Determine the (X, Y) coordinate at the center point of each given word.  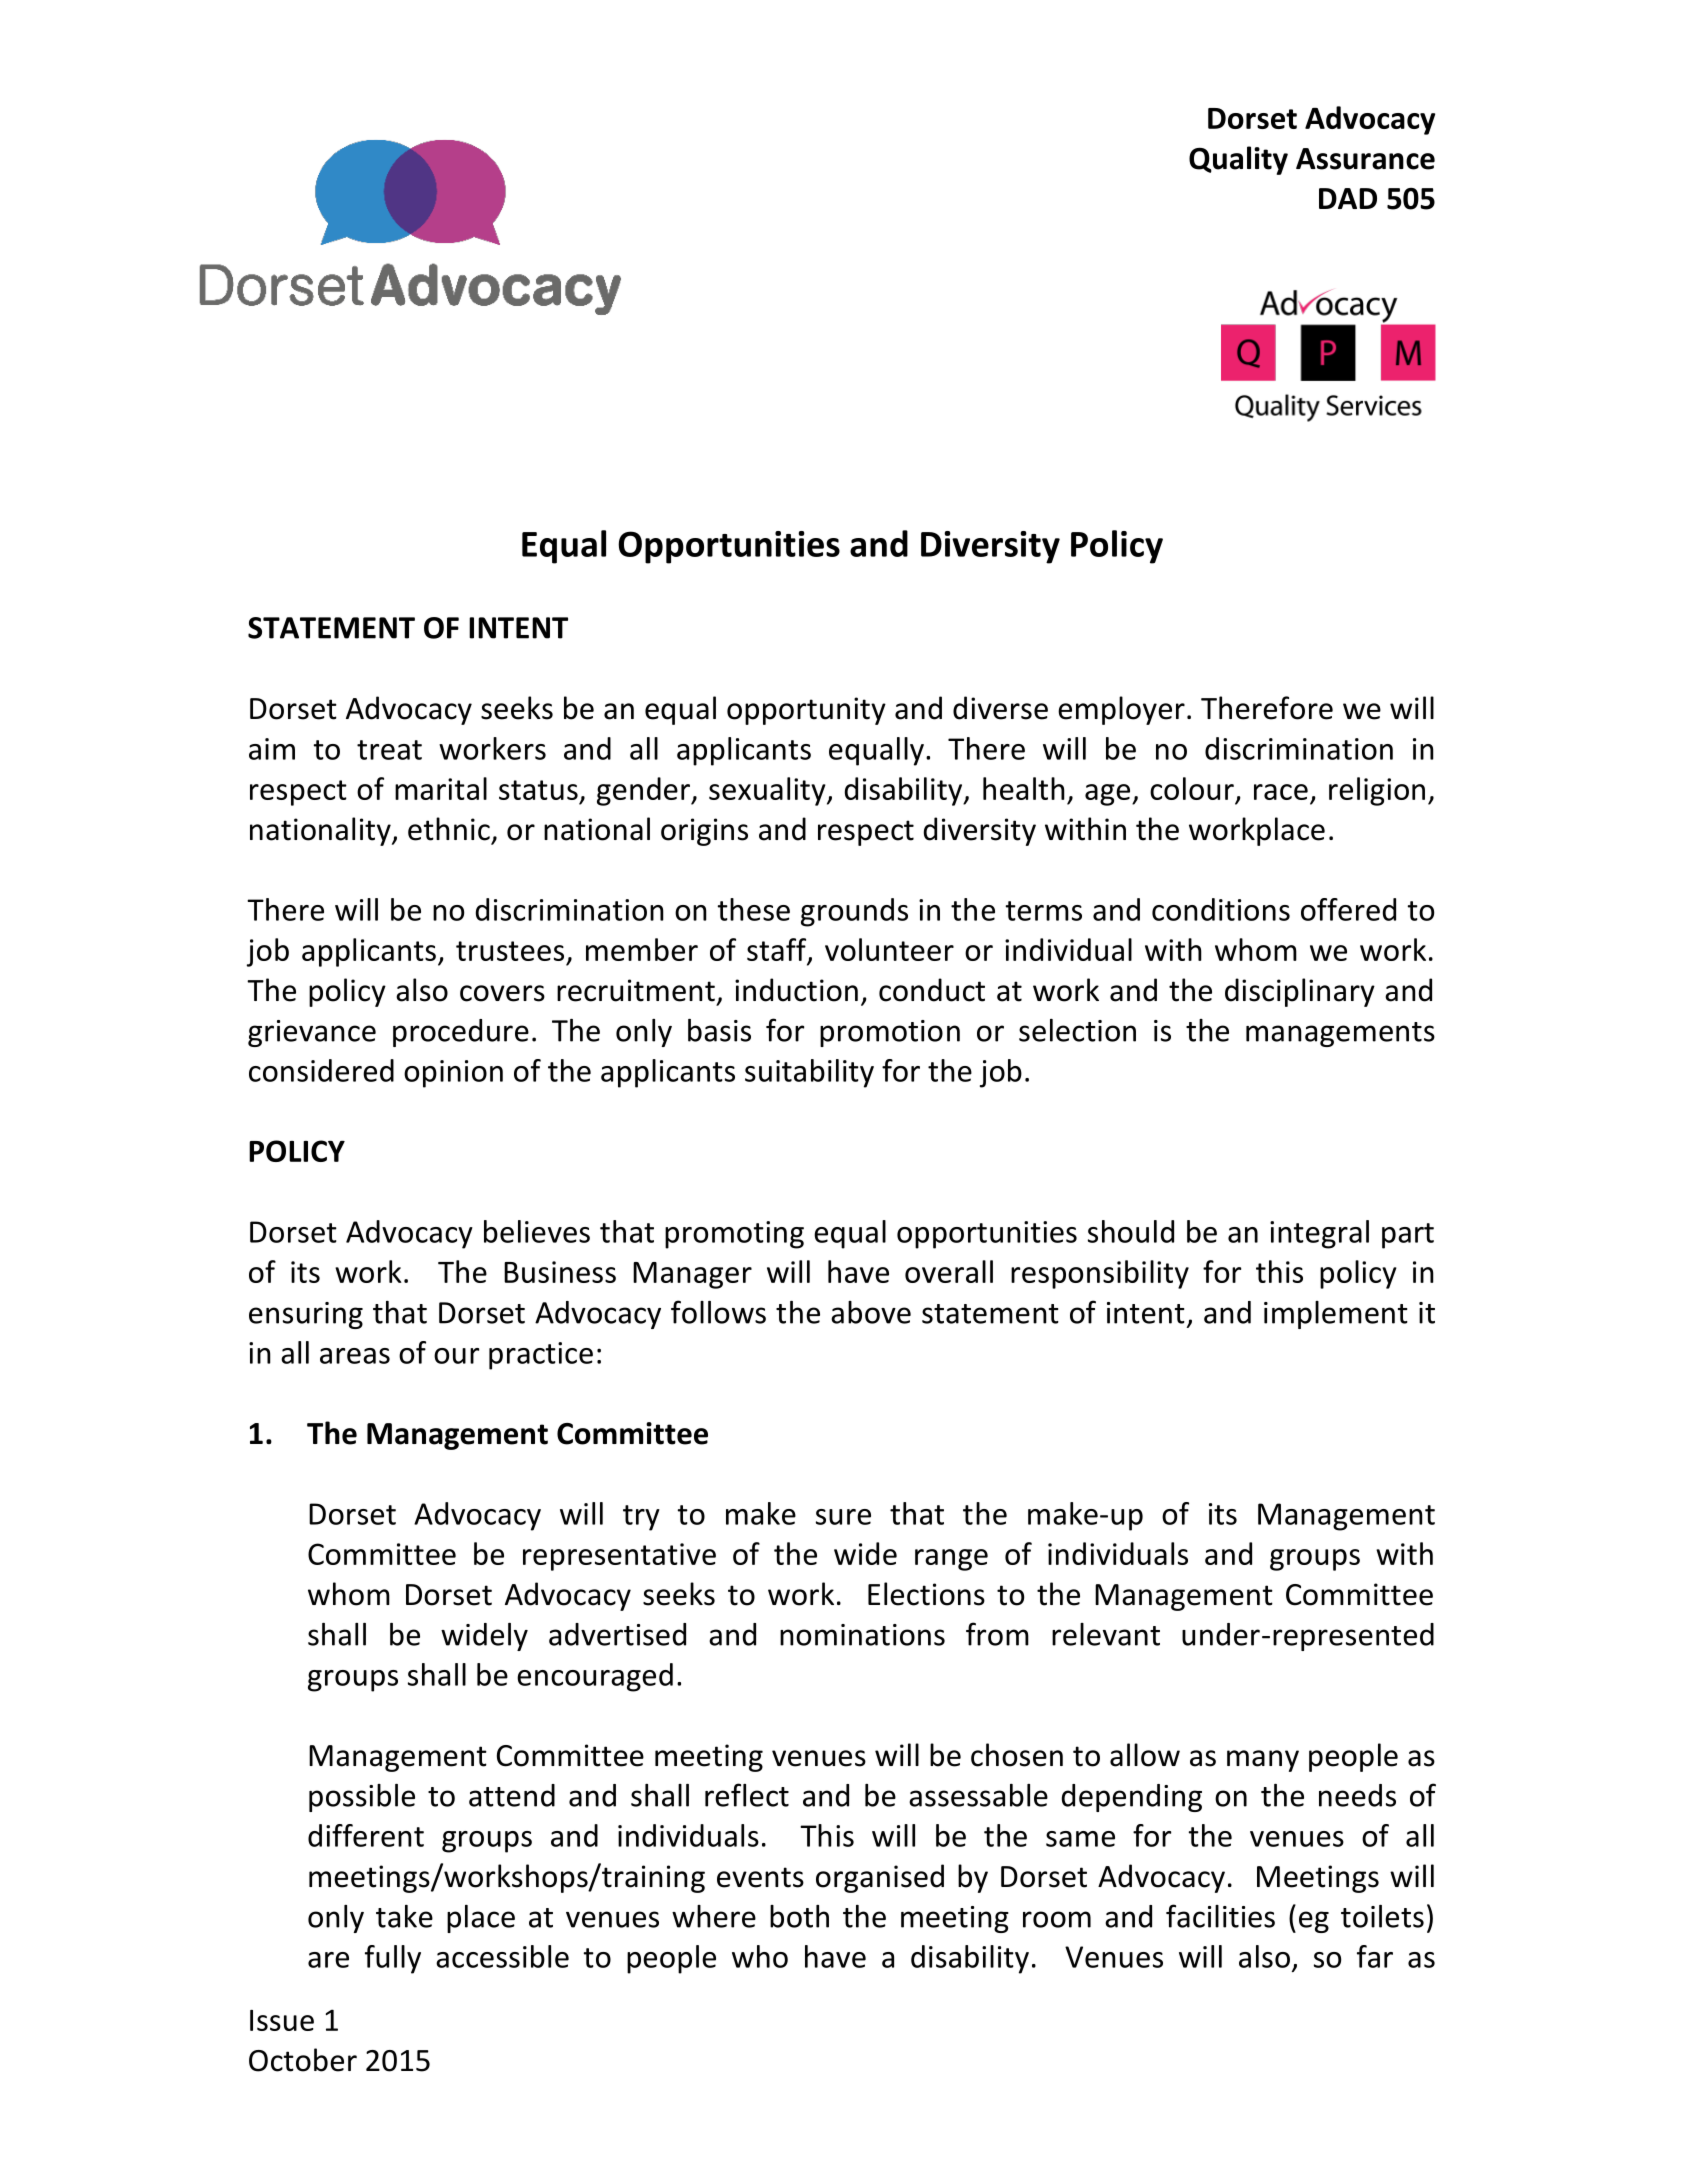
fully (393, 1959)
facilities (1220, 1916)
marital (441, 788)
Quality (1238, 160)
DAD (1348, 198)
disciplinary (1300, 992)
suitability (809, 1073)
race (1281, 792)
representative (619, 1557)
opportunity (806, 711)
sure (843, 1517)
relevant (1106, 1634)
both (799, 1916)
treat (389, 750)
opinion (453, 1074)
